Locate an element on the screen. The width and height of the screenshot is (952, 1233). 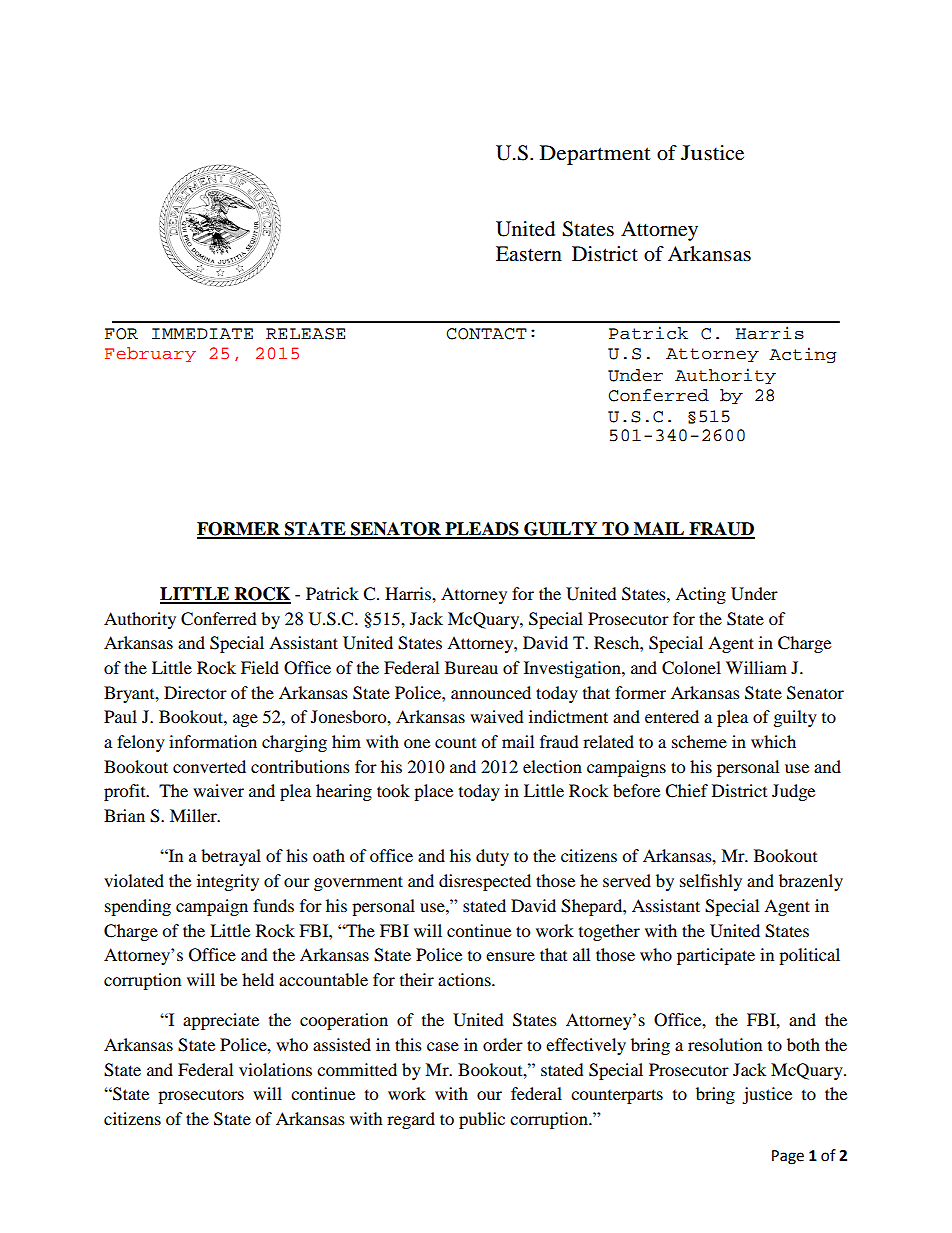
place is located at coordinates (433, 792).
